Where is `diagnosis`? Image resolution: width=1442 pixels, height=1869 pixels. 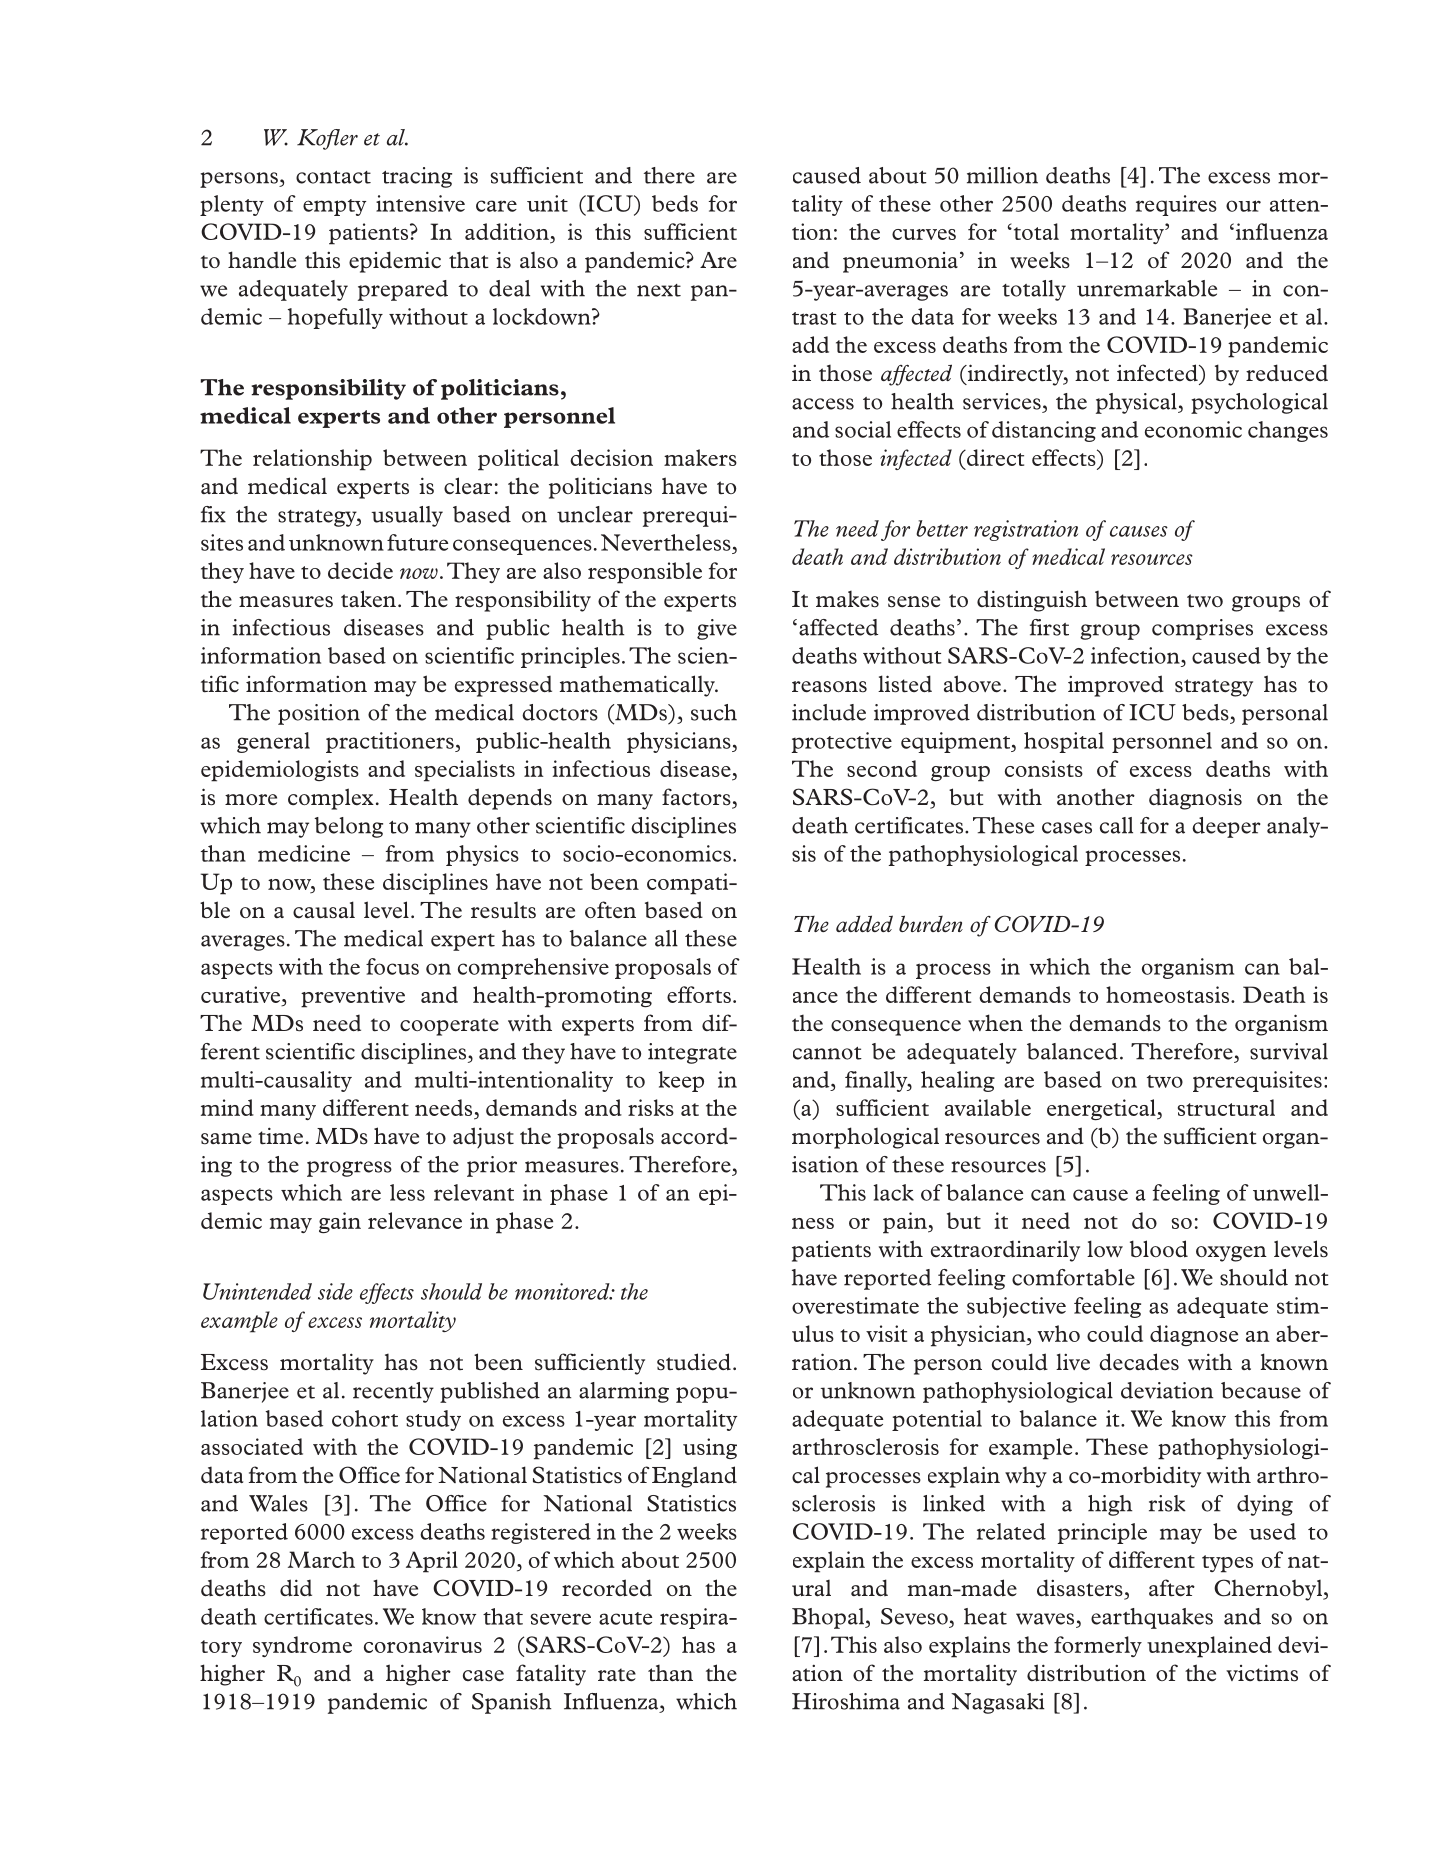
diagnosis is located at coordinates (1195, 799).
